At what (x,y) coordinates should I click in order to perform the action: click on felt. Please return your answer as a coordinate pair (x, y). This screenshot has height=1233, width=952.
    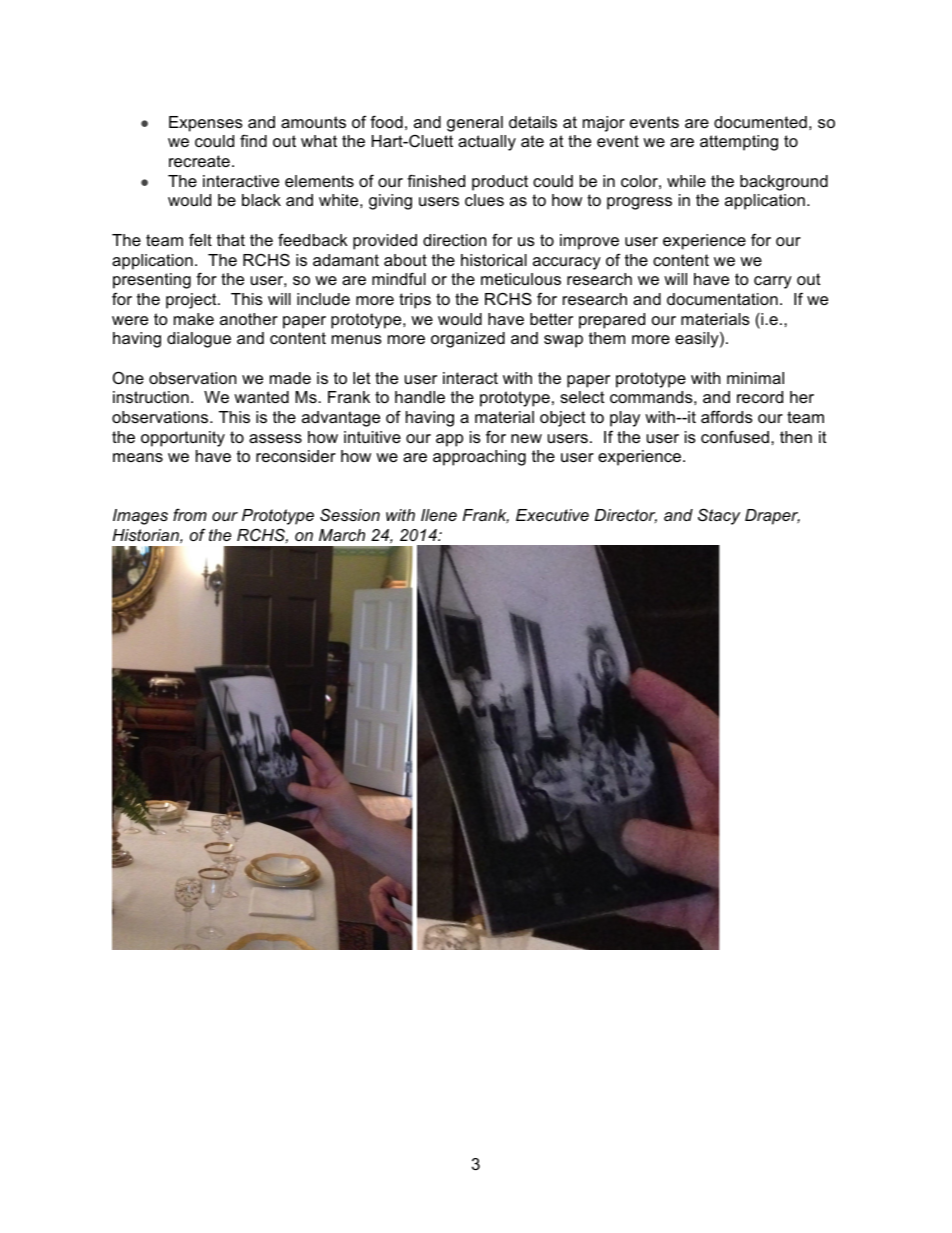
    Looking at the image, I should click on (200, 239).
